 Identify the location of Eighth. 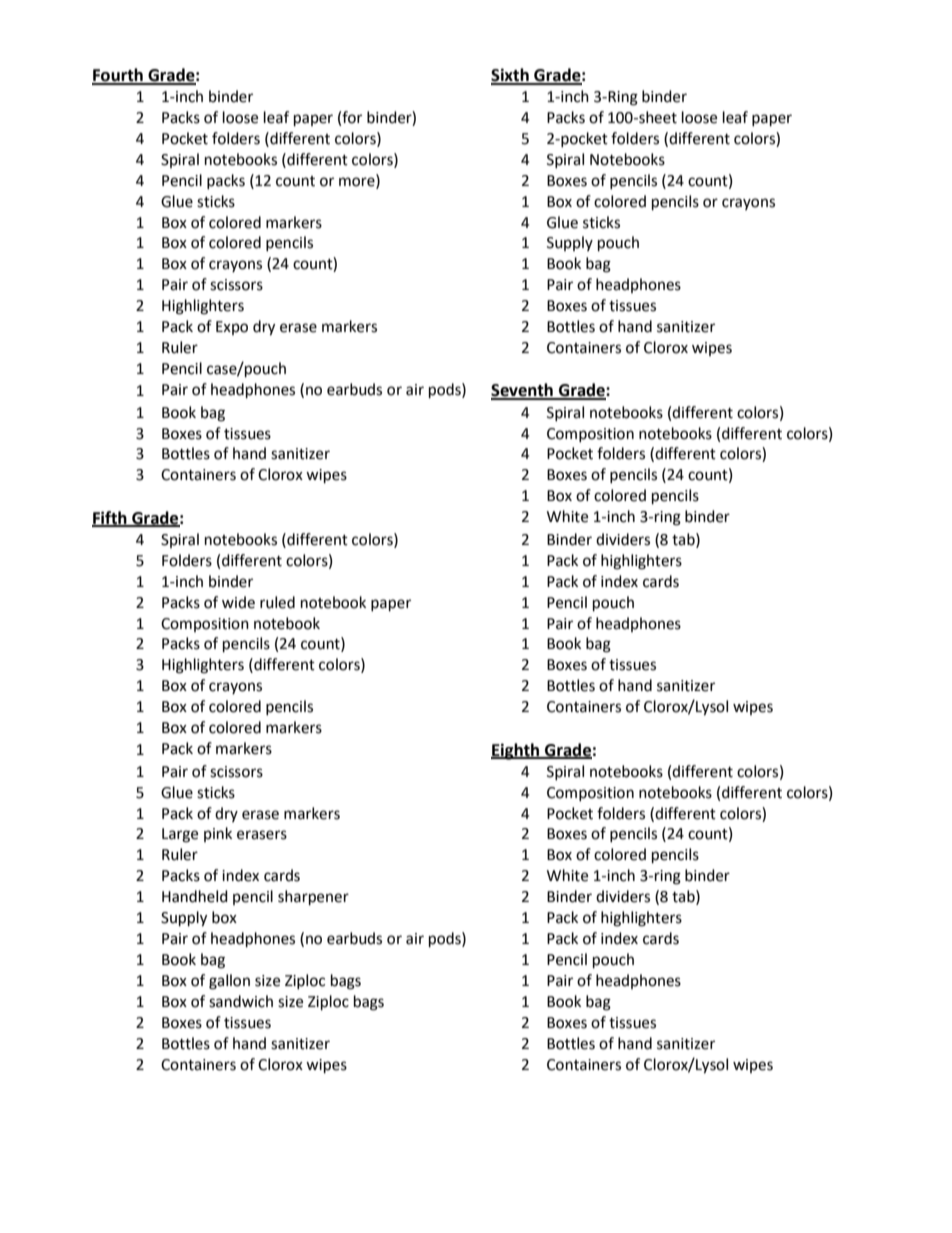
(516, 751).
